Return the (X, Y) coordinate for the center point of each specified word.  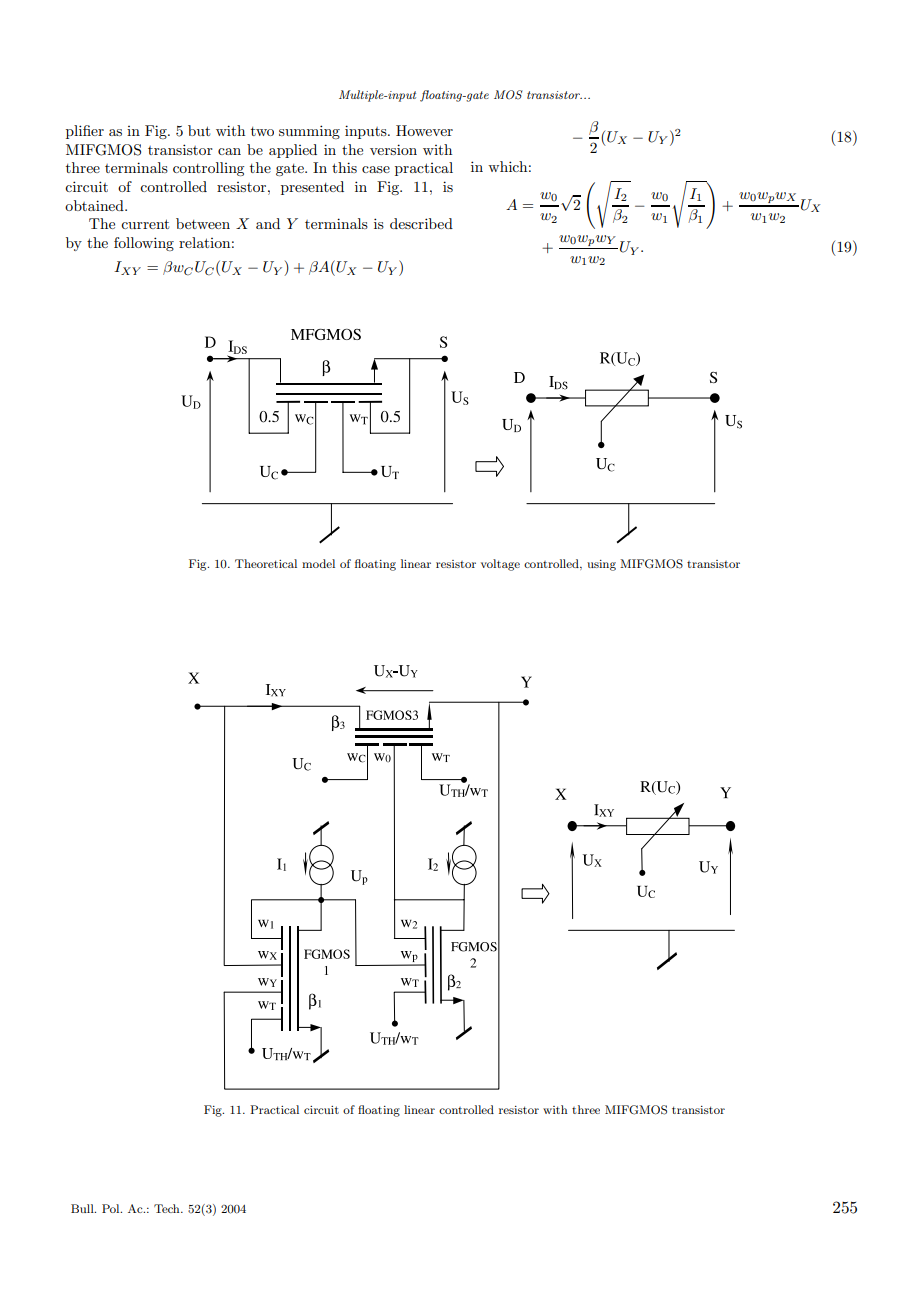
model (318, 563)
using (601, 565)
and (268, 223)
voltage (500, 565)
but (199, 130)
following (144, 244)
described (421, 223)
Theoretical (266, 563)
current (145, 224)
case (376, 169)
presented (312, 188)
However (424, 130)
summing (309, 132)
